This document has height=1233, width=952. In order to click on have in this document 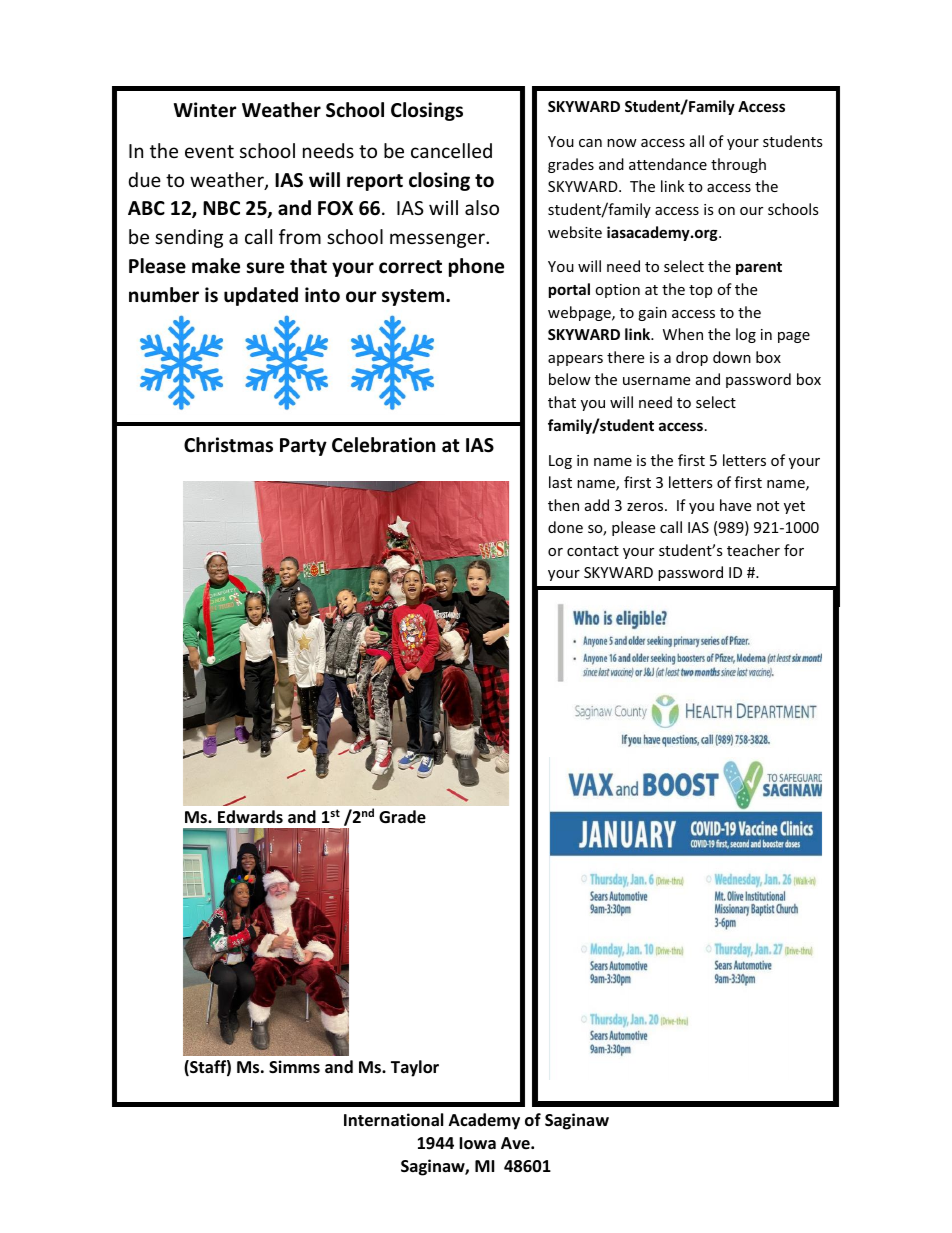, I will do `click(735, 505)`.
